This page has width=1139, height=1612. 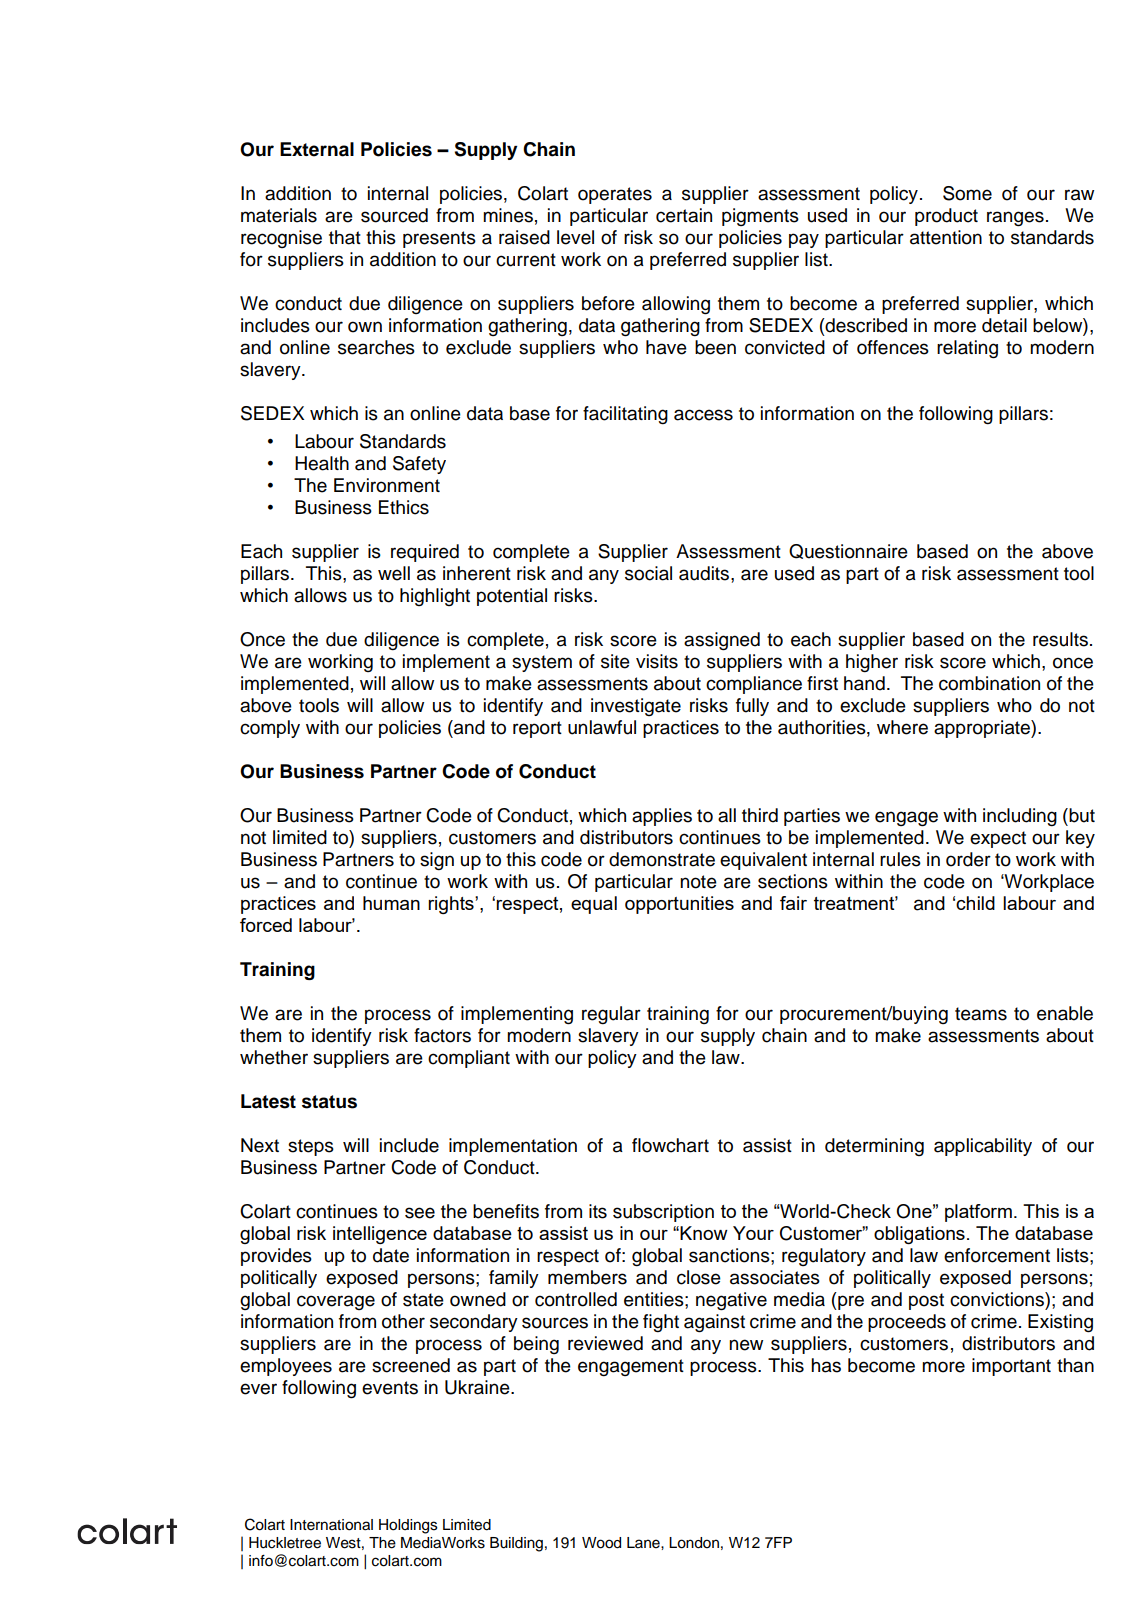 I want to click on visits, so click(x=657, y=661).
